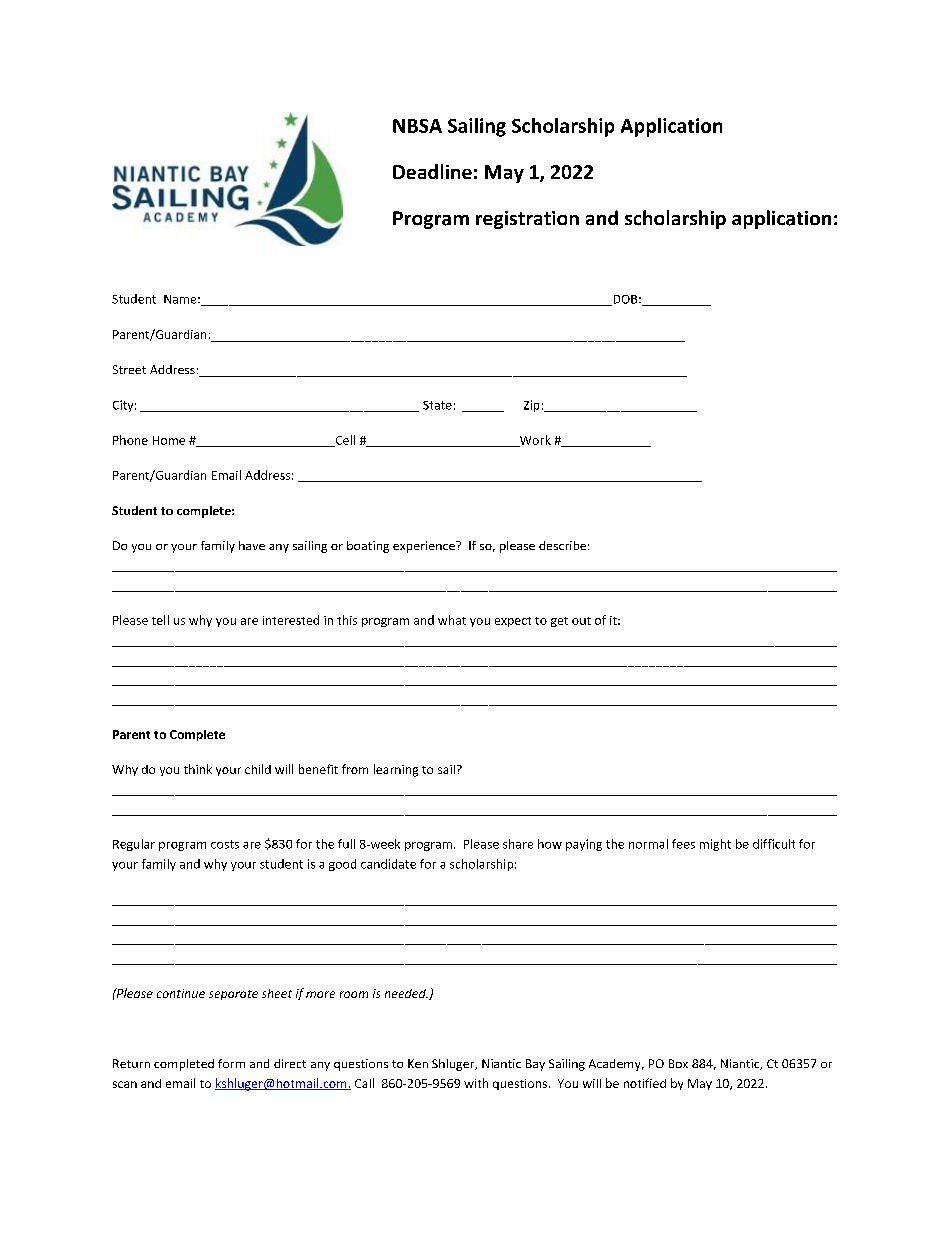 This screenshot has height=1233, width=952. Describe the element at coordinates (169, 440) in the screenshot. I see `Home` at that location.
